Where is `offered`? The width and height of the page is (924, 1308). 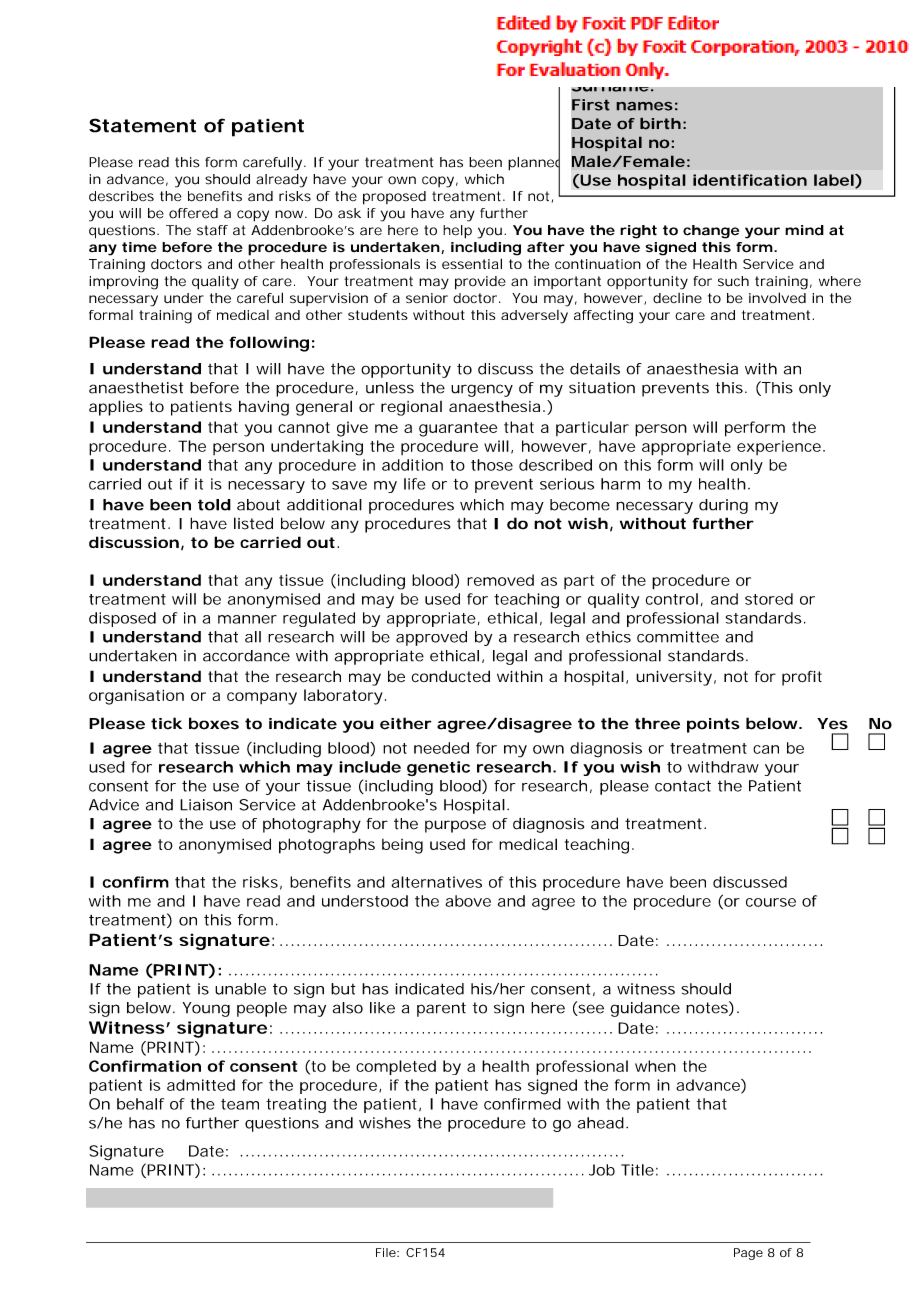
offered is located at coordinates (193, 213).
